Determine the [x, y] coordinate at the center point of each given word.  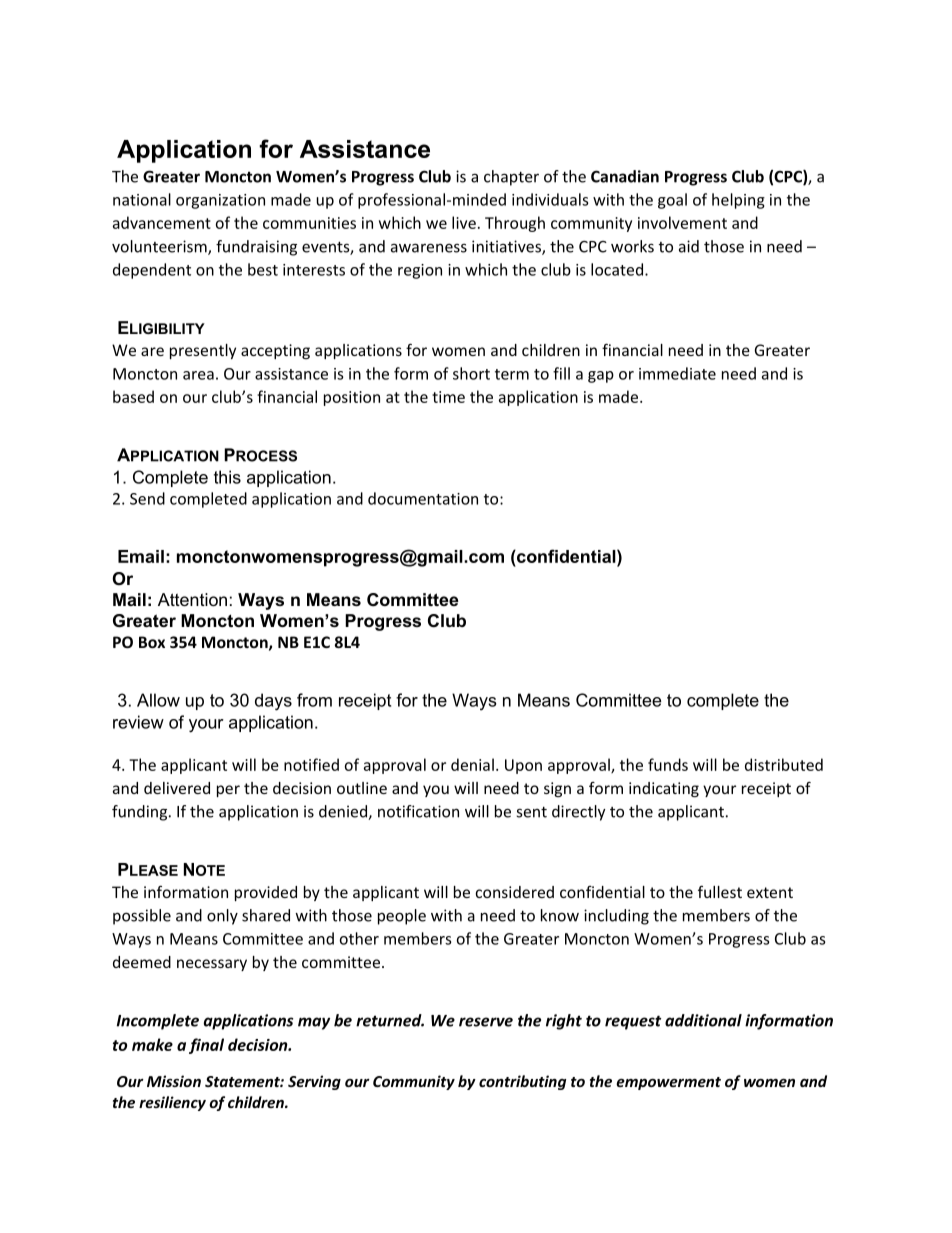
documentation [423, 498]
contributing [522, 1082]
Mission [174, 1081]
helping [738, 201]
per [228, 791]
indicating [664, 789]
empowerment [668, 1083]
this [227, 477]
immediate [677, 373]
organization [220, 201]
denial [472, 764]
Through [515, 224]
